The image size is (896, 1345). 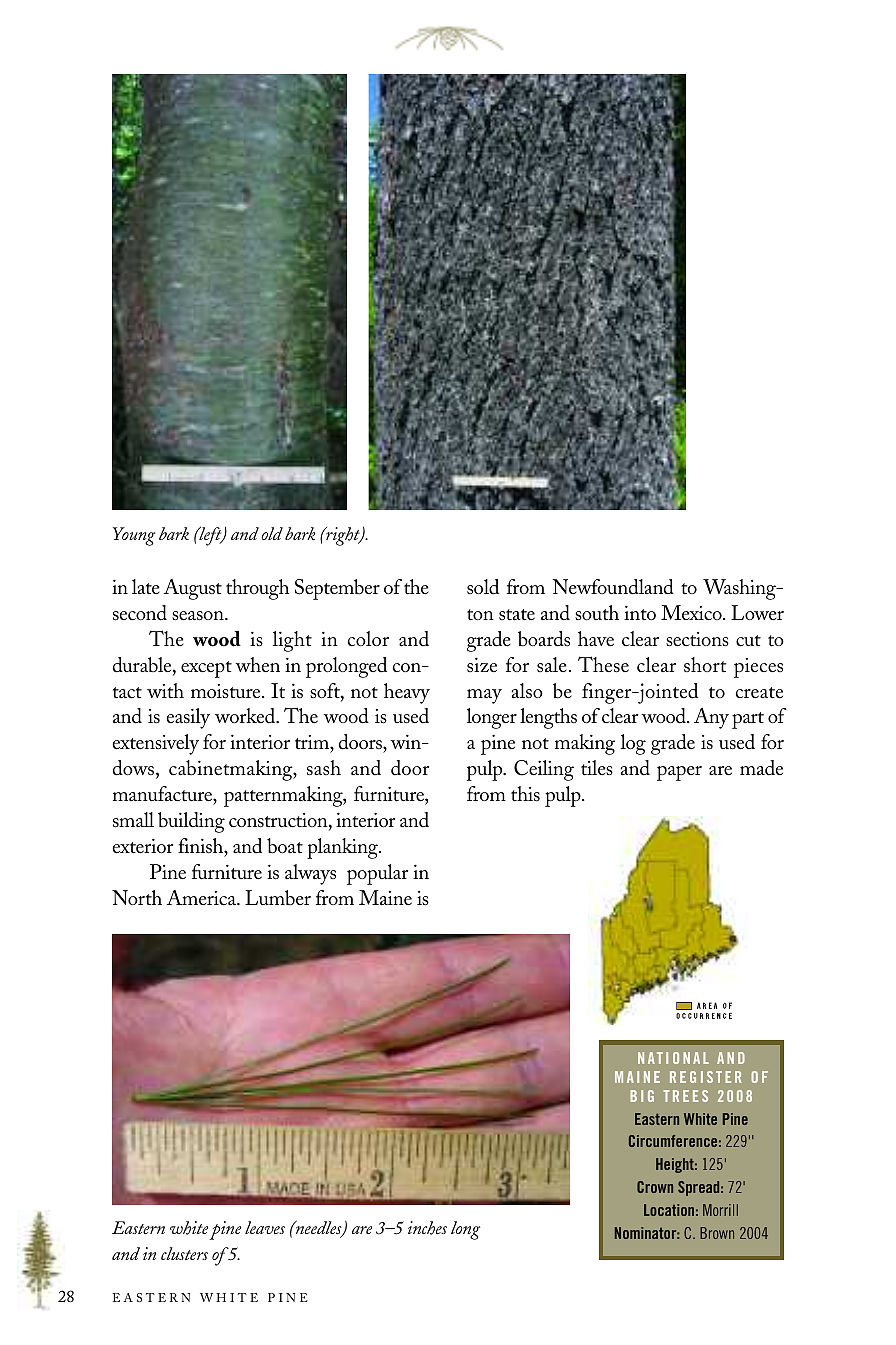 What do you see at coordinates (184, 1253) in the screenshot?
I see `clusters` at bounding box center [184, 1253].
